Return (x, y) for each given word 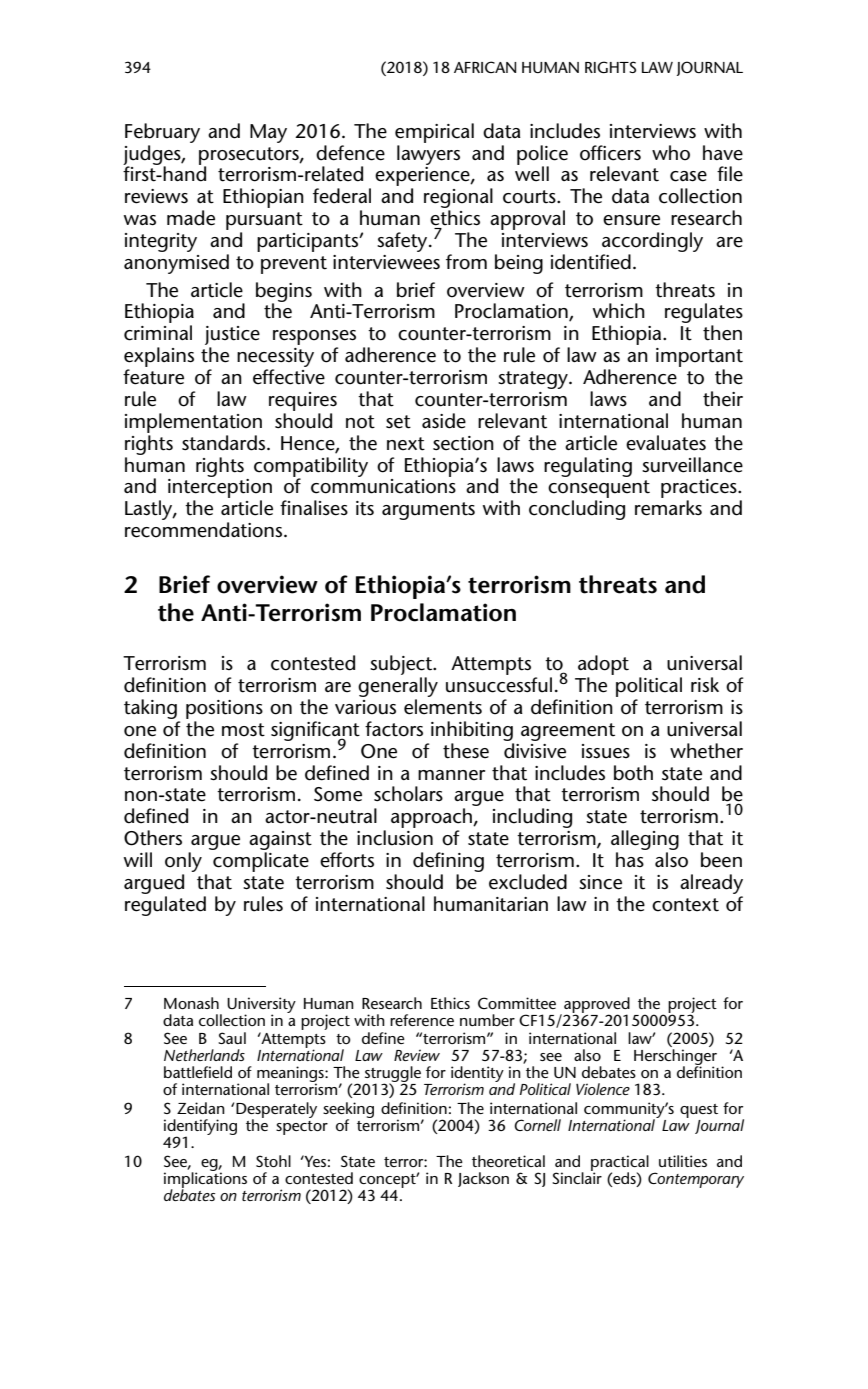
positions (224, 709)
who (671, 153)
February (162, 133)
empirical (434, 133)
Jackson (483, 1179)
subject (402, 666)
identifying (200, 1128)
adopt (603, 666)
